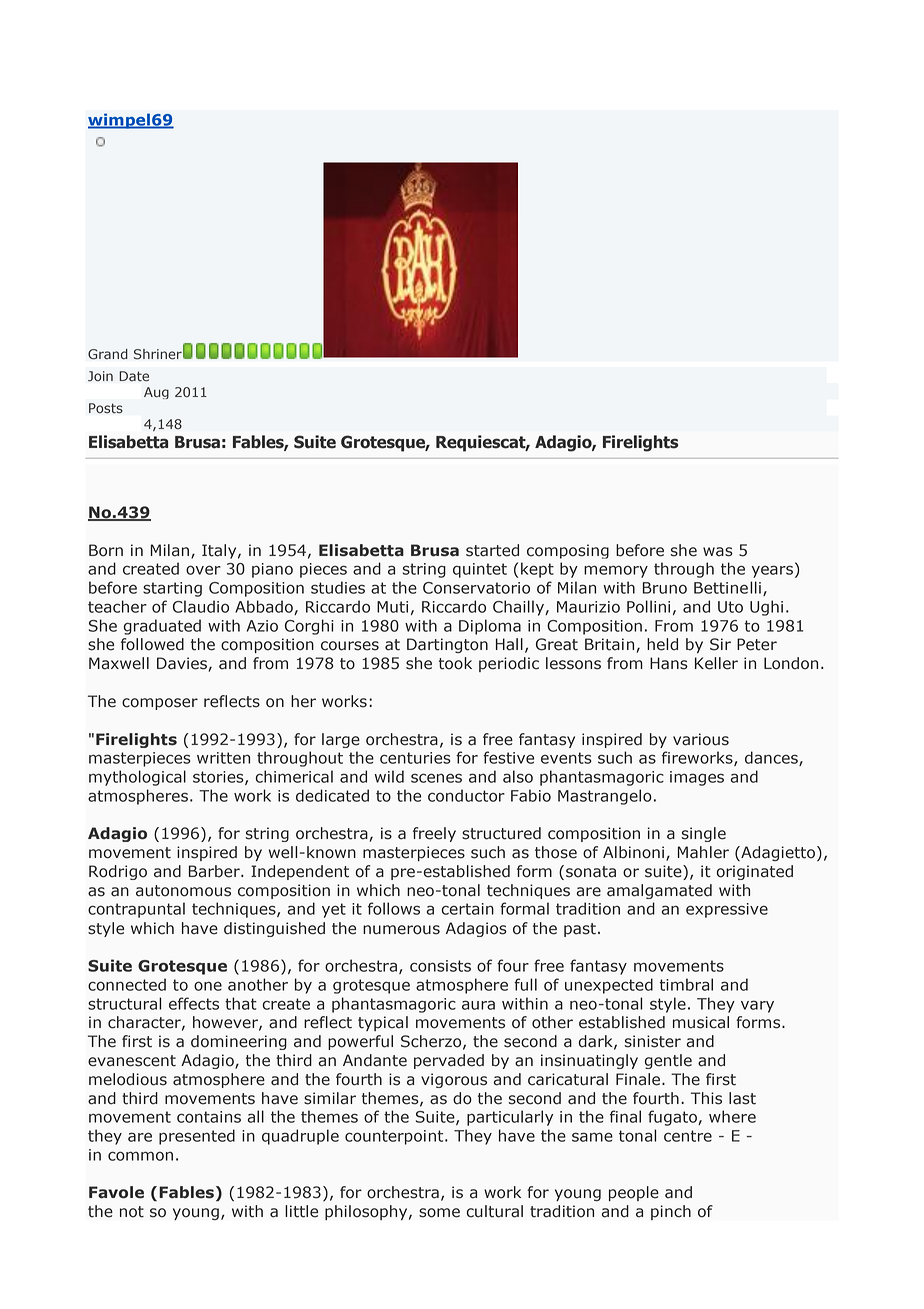 This image has height=1309, width=924. What do you see at coordinates (219, 778) in the image?
I see `stories` at bounding box center [219, 778].
